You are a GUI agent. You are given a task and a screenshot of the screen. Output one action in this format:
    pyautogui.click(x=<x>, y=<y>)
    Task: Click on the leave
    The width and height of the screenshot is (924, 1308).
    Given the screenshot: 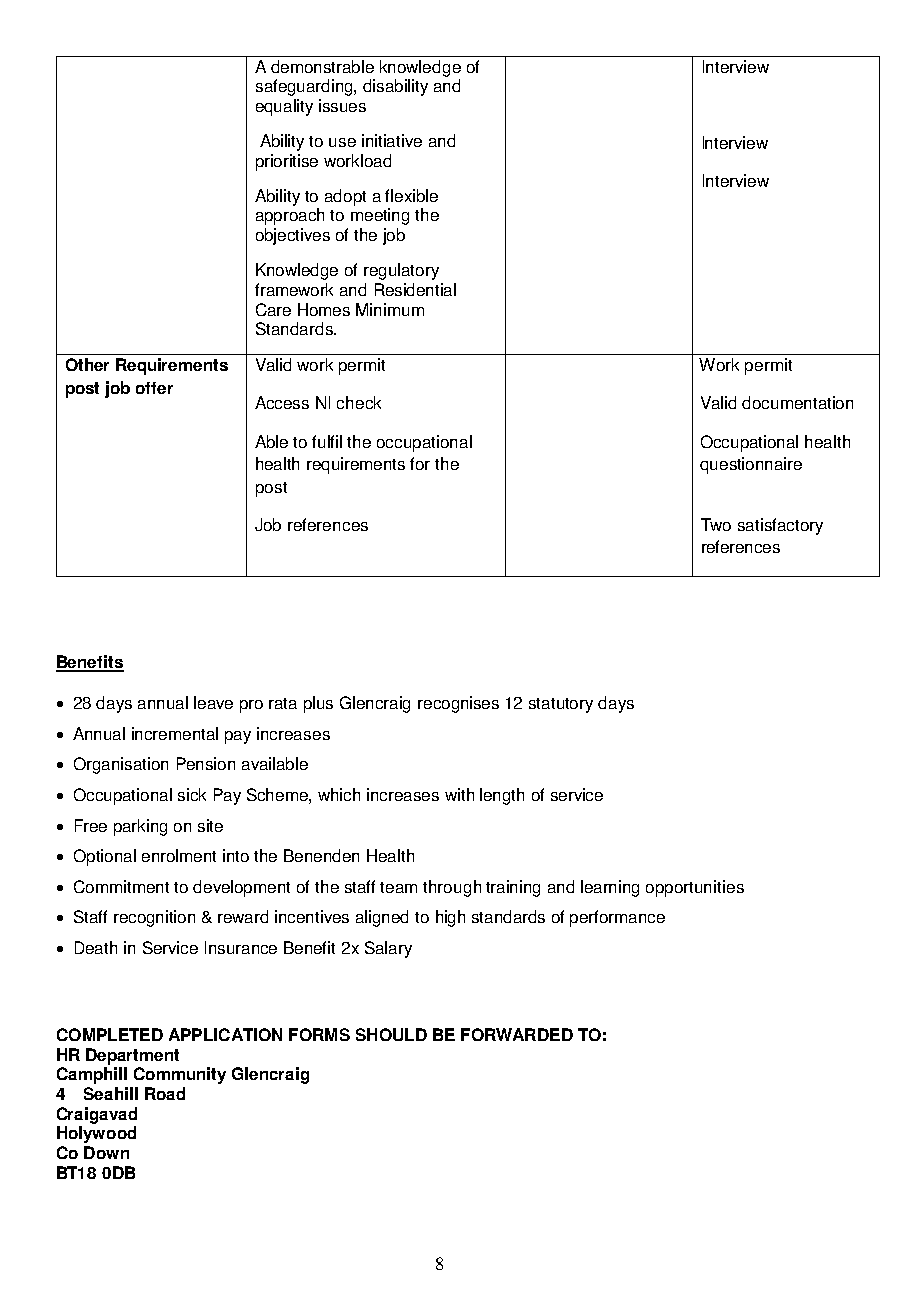 What is the action you would take?
    pyautogui.click(x=213, y=702)
